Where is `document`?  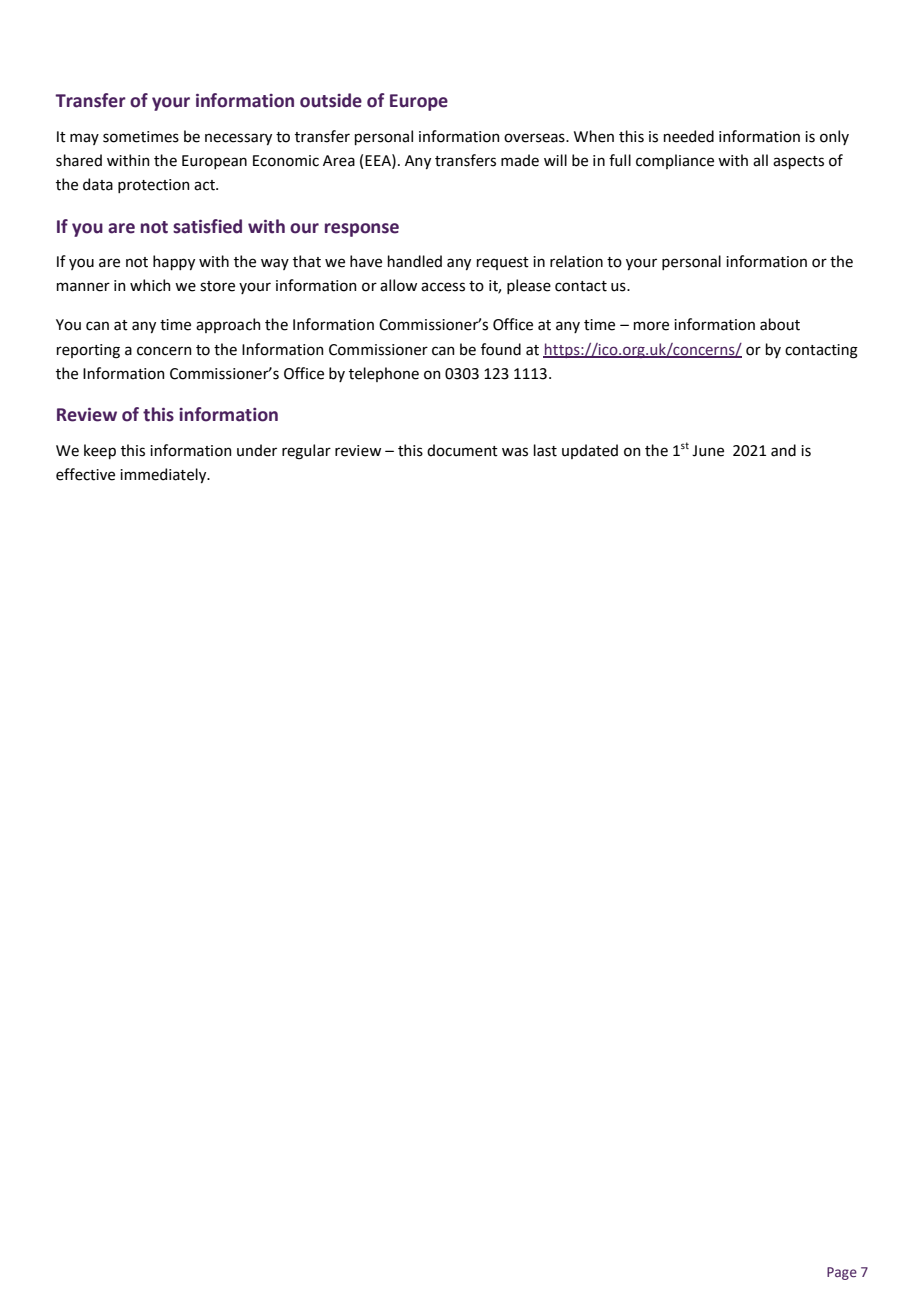 document is located at coordinates (462, 450).
